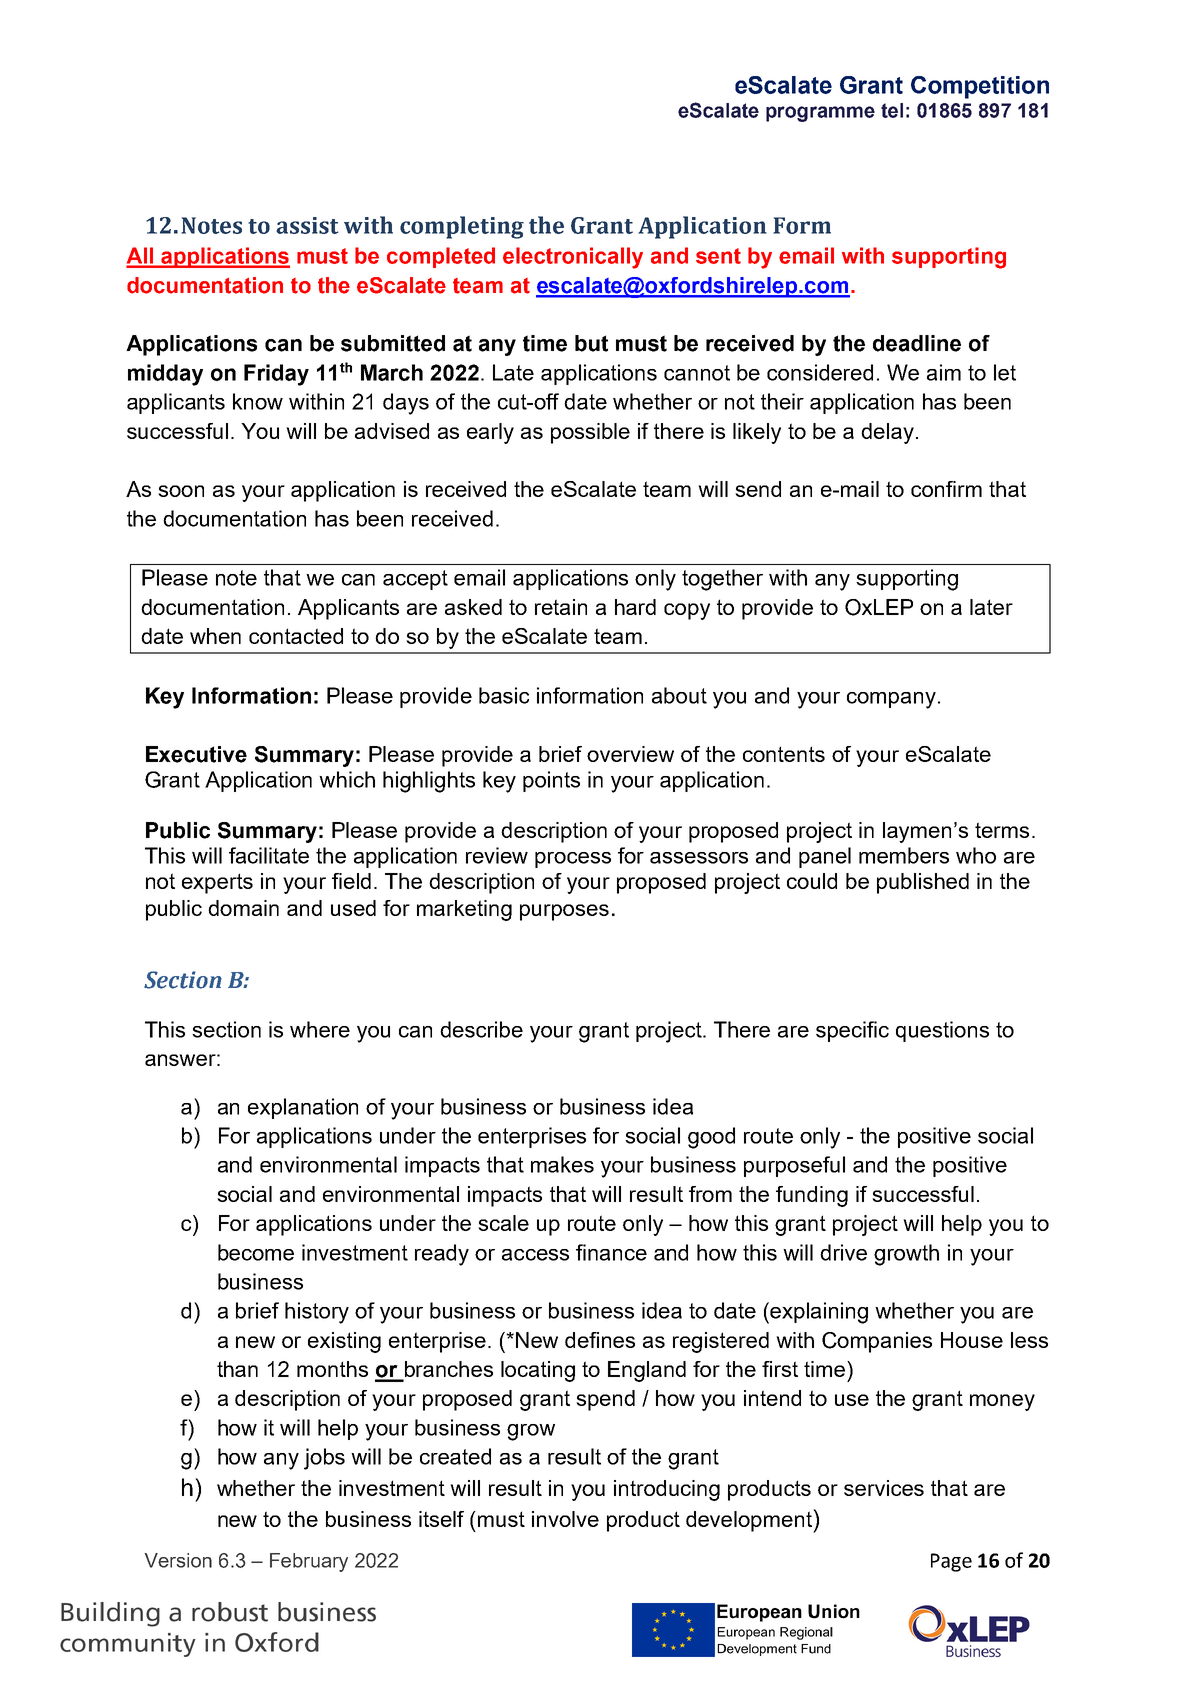 The width and height of the document is (1195, 1690). What do you see at coordinates (946, 489) in the document?
I see `confirm` at bounding box center [946, 489].
